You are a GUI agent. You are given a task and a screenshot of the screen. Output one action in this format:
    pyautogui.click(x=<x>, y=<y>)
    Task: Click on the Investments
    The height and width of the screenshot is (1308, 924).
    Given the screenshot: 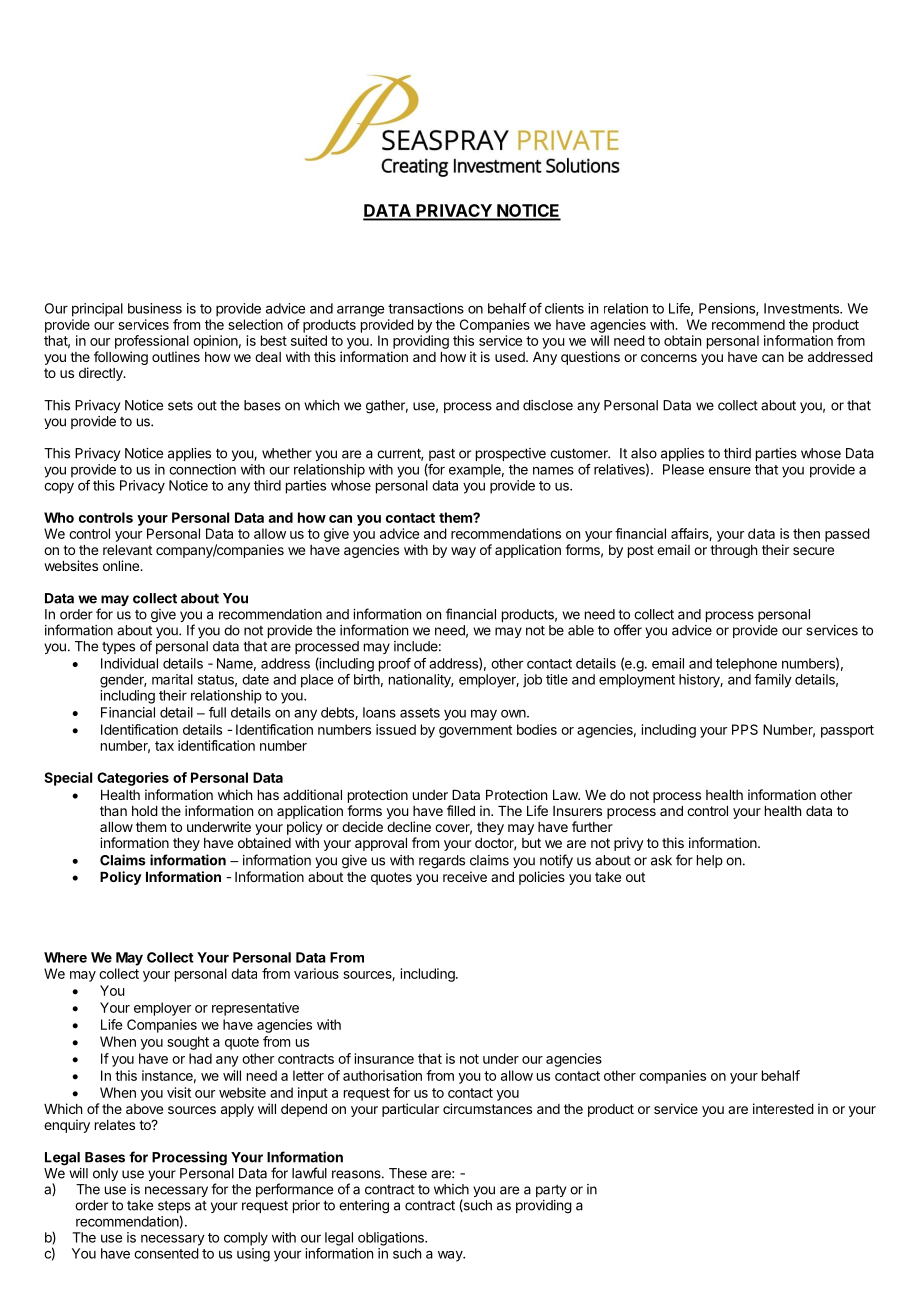 What is the action you would take?
    pyautogui.click(x=802, y=308)
